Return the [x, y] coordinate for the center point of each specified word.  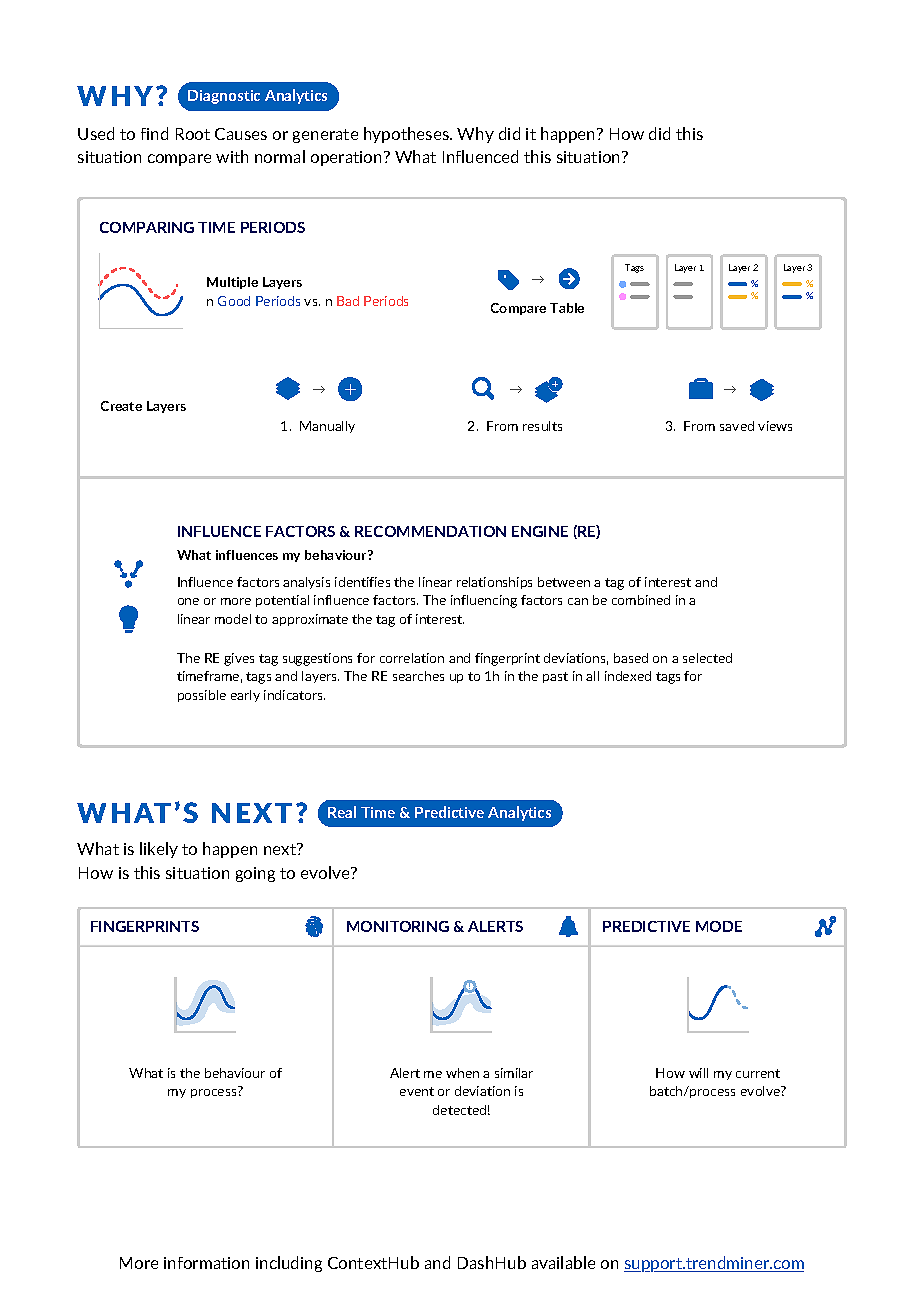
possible [202, 696]
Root [193, 134]
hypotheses [407, 135]
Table [567, 308]
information [206, 1263]
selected [707, 658]
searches [418, 676]
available [563, 1262]
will [698, 1073]
